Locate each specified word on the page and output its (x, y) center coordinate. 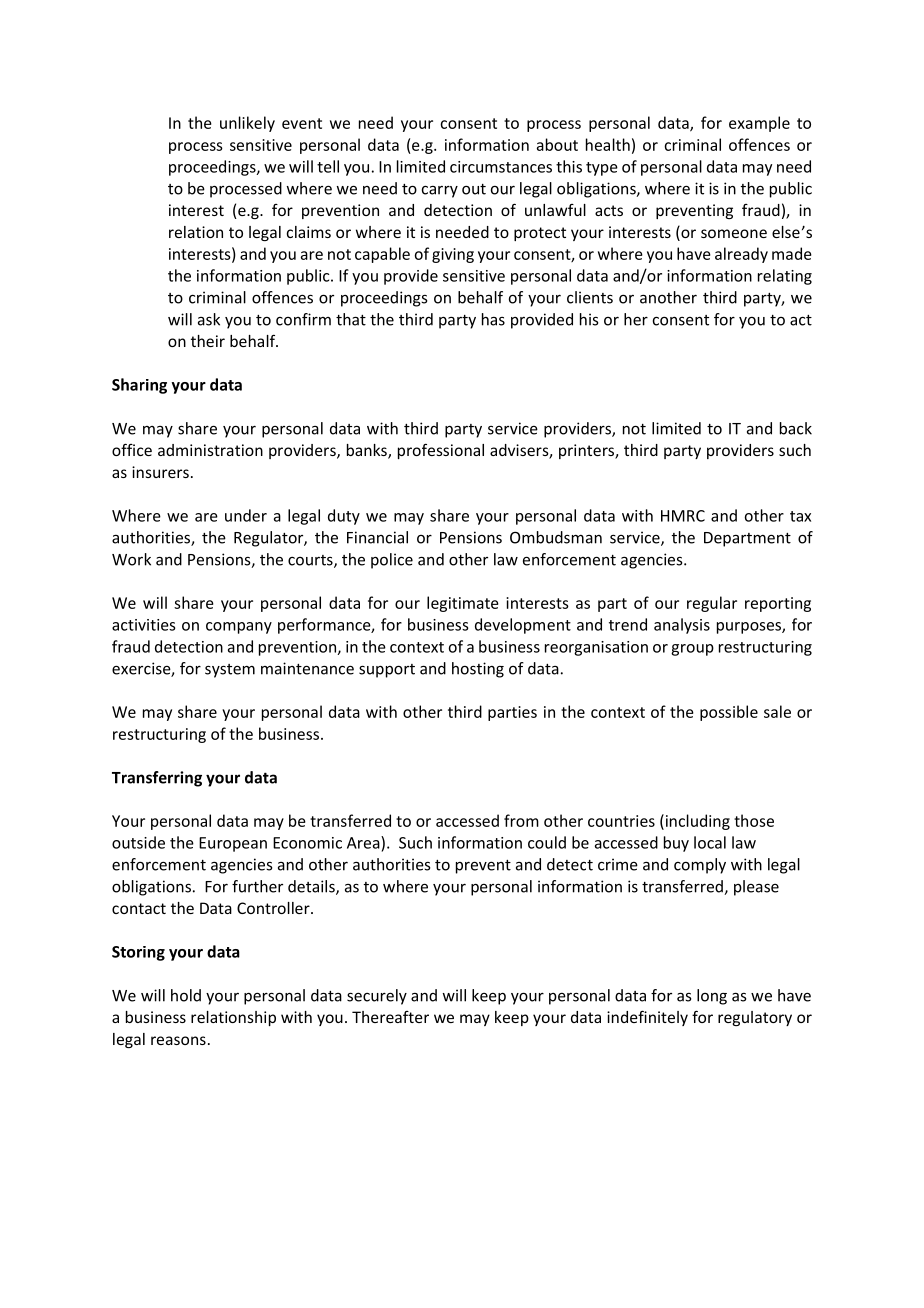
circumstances (501, 167)
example (759, 124)
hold (186, 995)
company (239, 628)
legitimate (463, 604)
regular (712, 604)
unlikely (247, 124)
